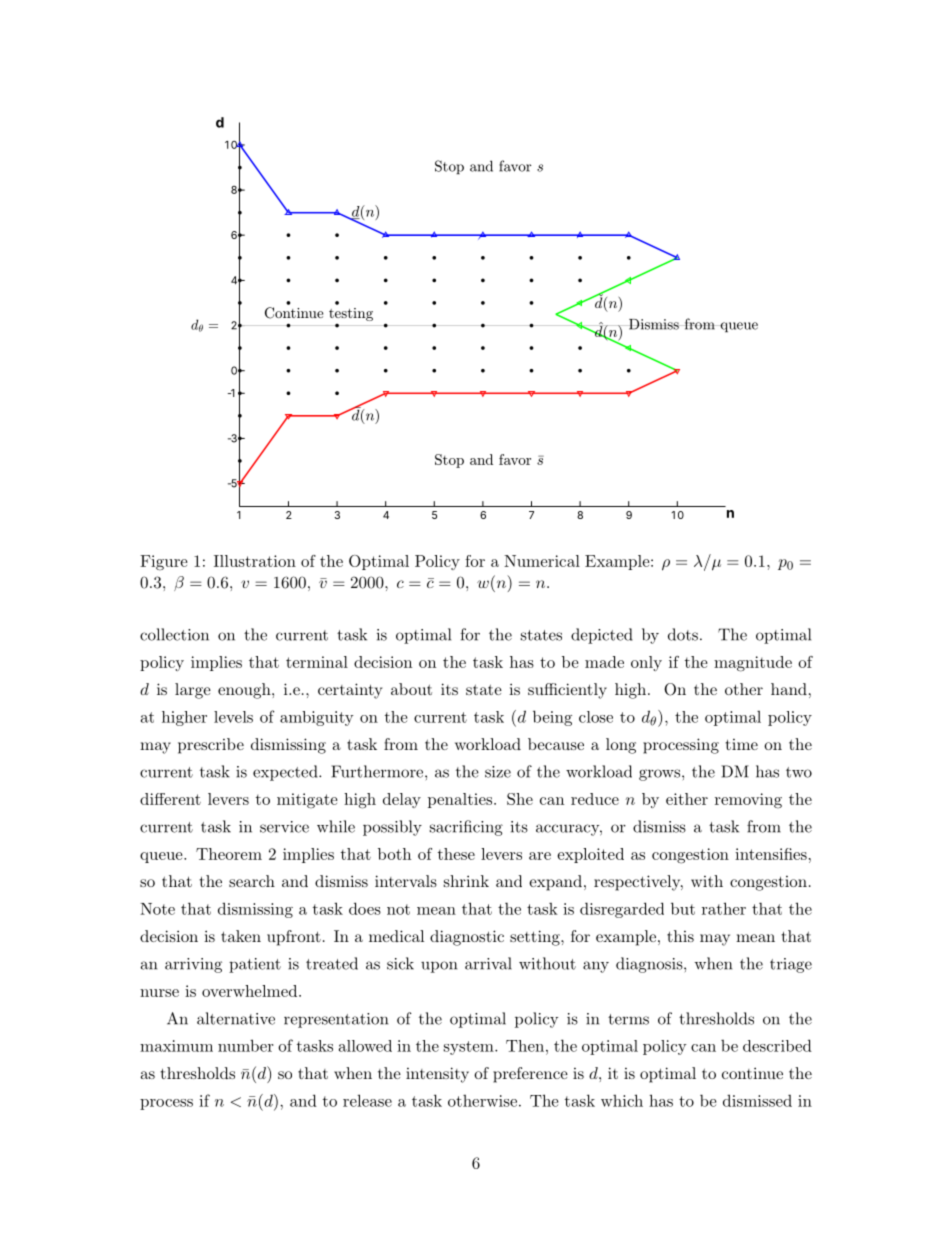 This page has height=1233, width=952. What do you see at coordinates (542, 561) in the page?
I see `Numerical` at bounding box center [542, 561].
